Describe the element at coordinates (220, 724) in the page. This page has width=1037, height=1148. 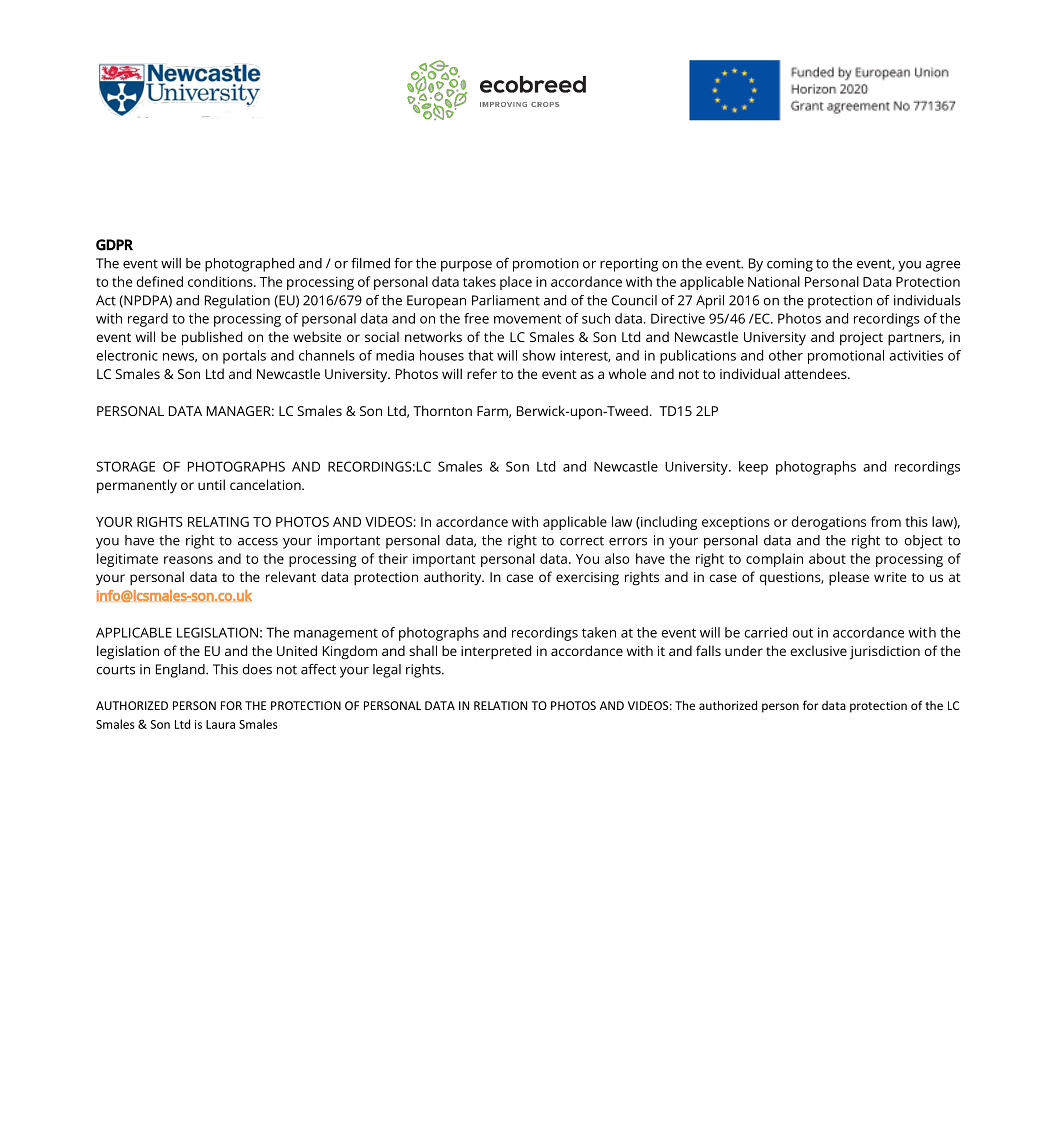
I see `Laura` at that location.
